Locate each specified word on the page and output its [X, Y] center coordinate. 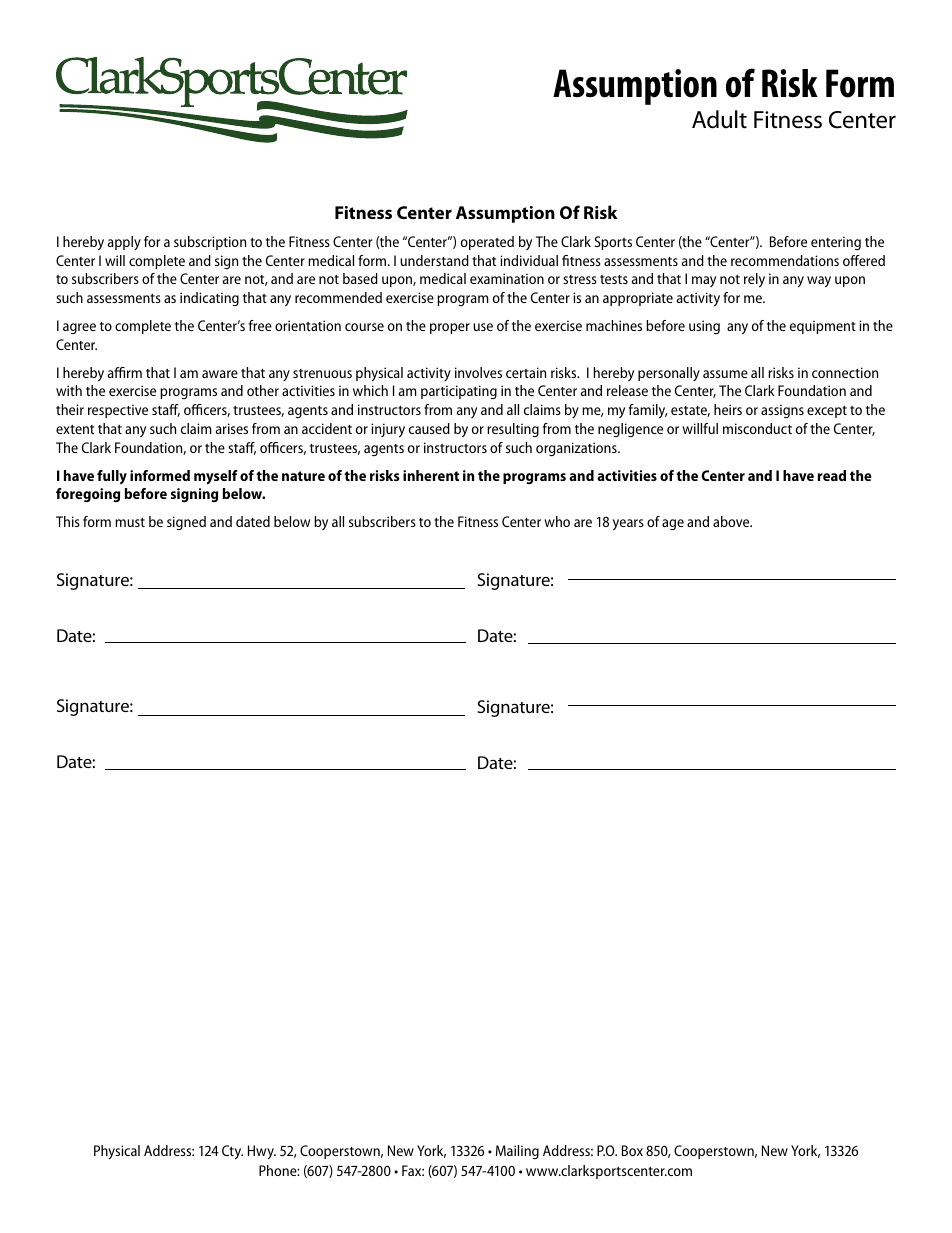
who [557, 521]
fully [112, 477]
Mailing [517, 1152]
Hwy [262, 1152]
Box [632, 1150]
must [130, 522]
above [732, 521]
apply [124, 243]
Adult [719, 119]
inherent [431, 475]
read [832, 475]
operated [487, 243]
